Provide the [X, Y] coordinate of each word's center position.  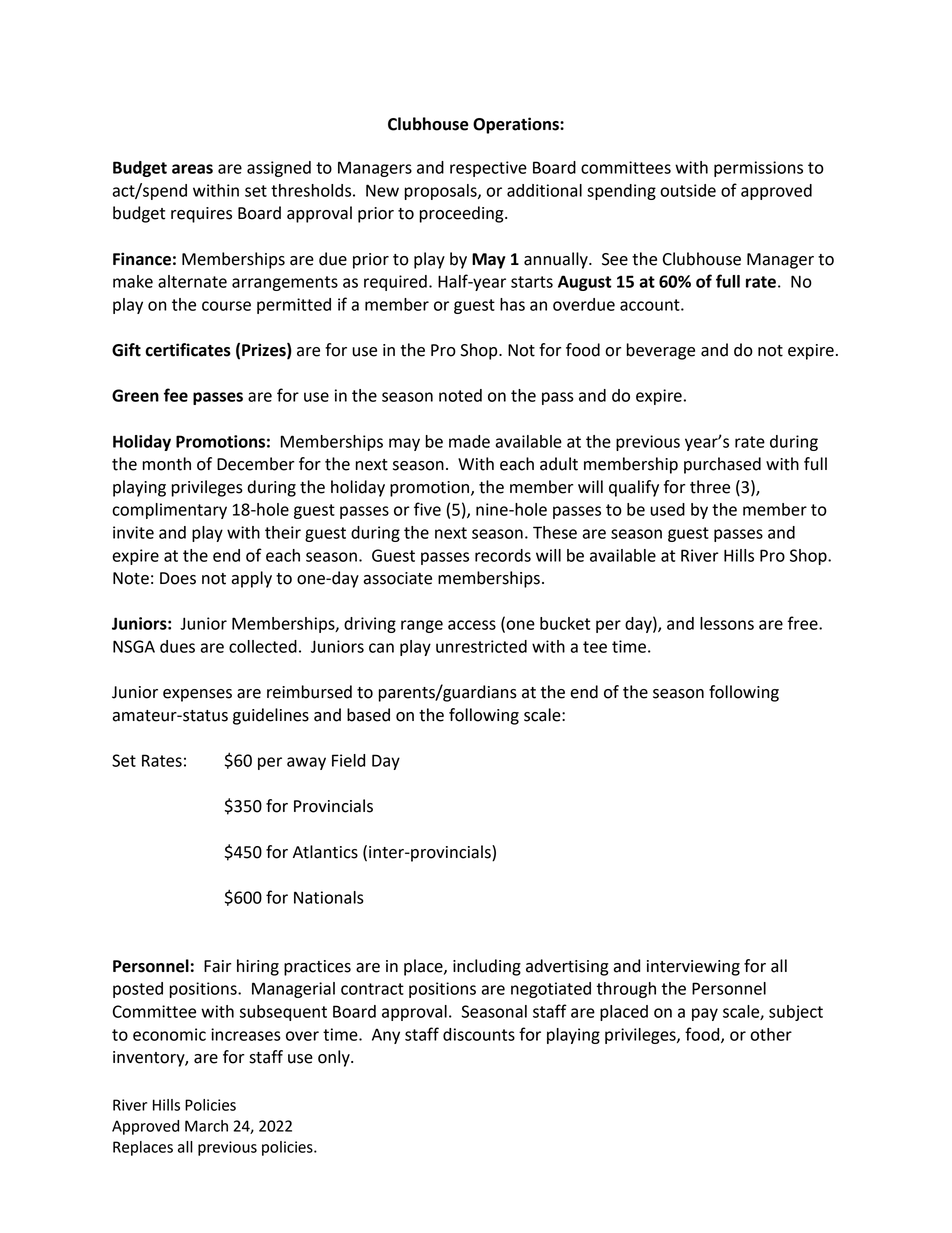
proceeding [462, 214]
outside [688, 190]
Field [348, 760]
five [427, 509]
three [710, 487]
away [306, 763]
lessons [727, 623]
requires [201, 215]
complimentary [169, 511]
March [206, 1126]
